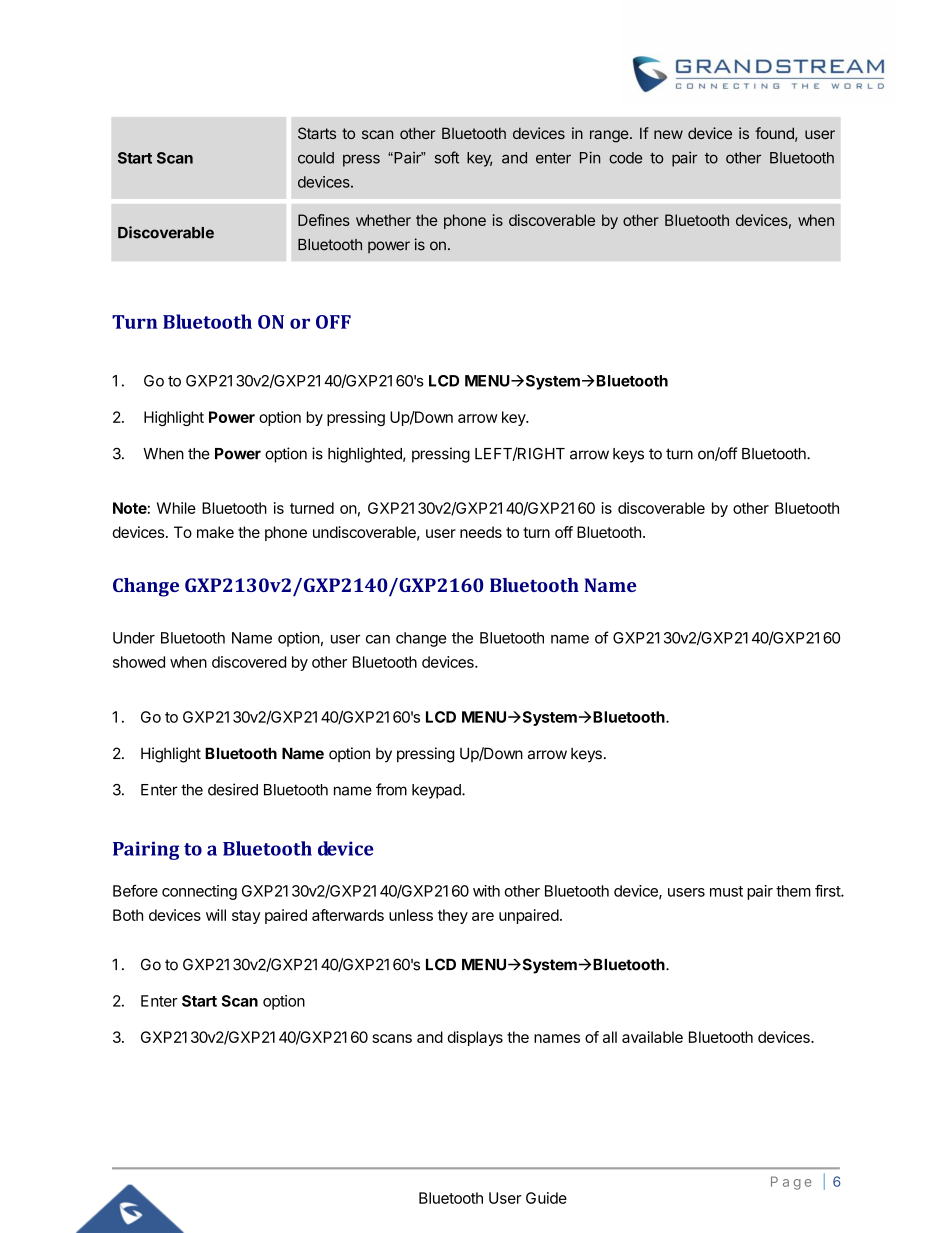 This page has height=1233, width=952. Describe the element at coordinates (668, 134) in the page. I see `new` at that location.
